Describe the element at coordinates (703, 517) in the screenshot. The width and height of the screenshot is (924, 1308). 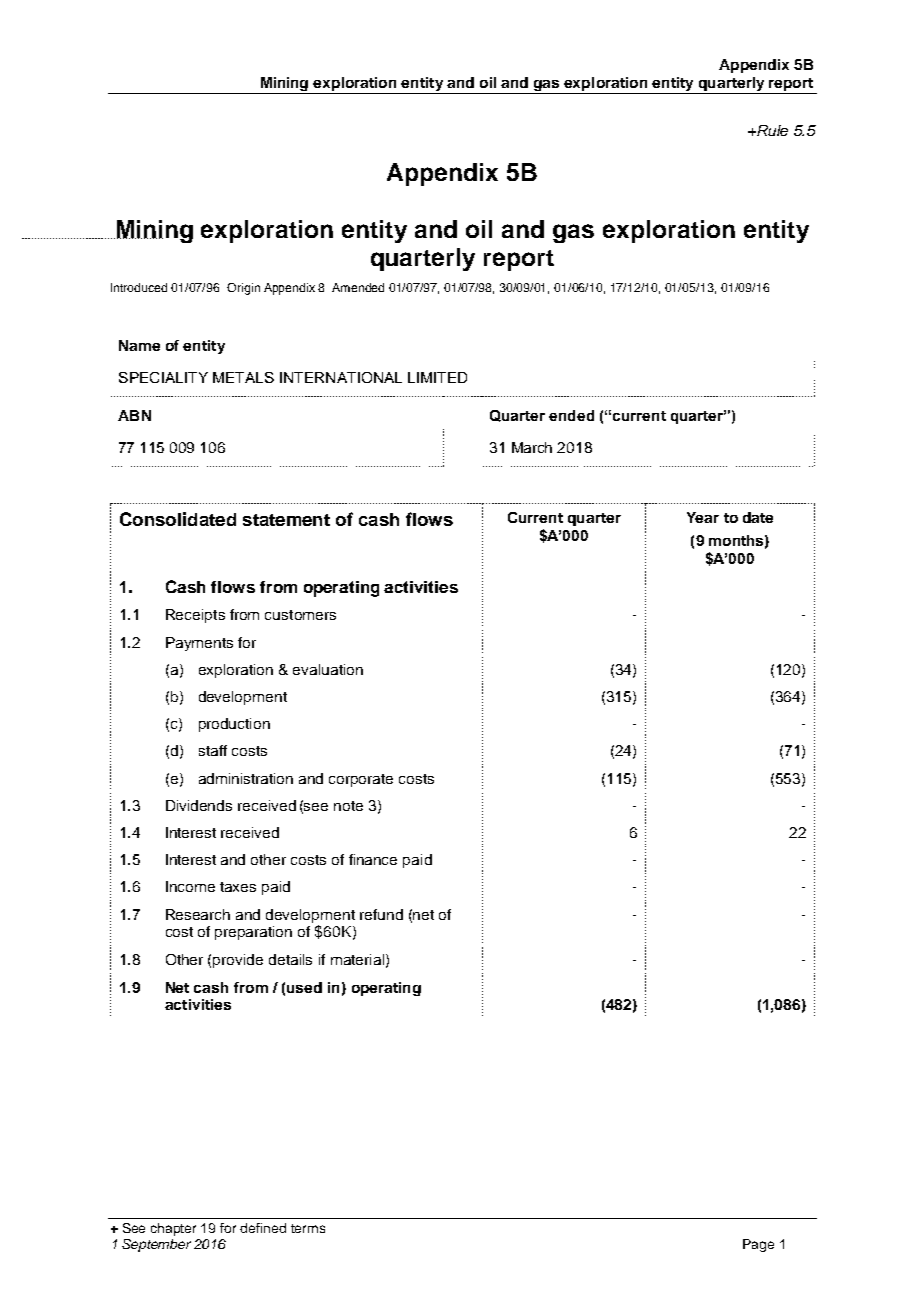
I see `Year` at that location.
